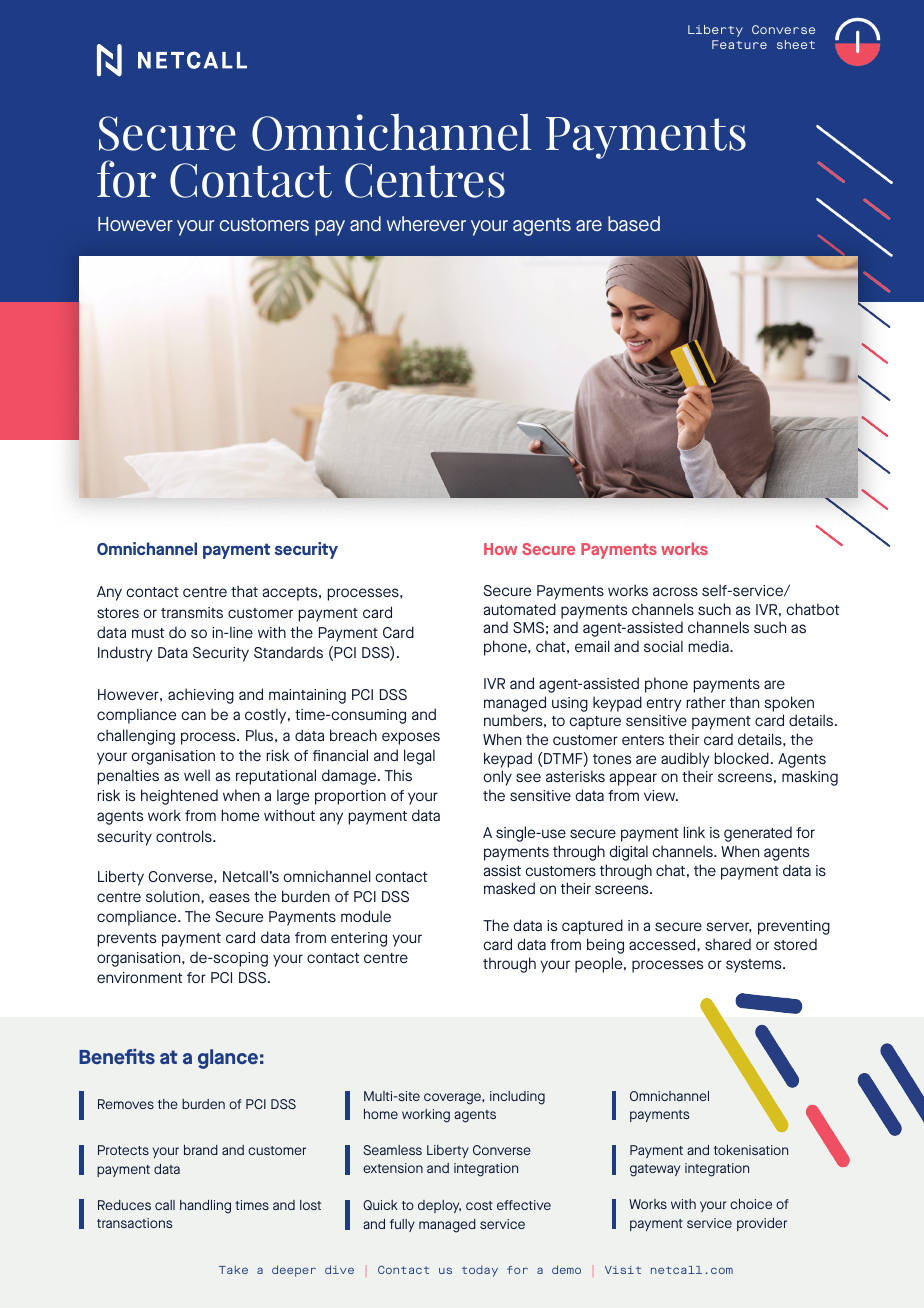  Describe the element at coordinates (739, 44) in the screenshot. I see `Feature` at that location.
